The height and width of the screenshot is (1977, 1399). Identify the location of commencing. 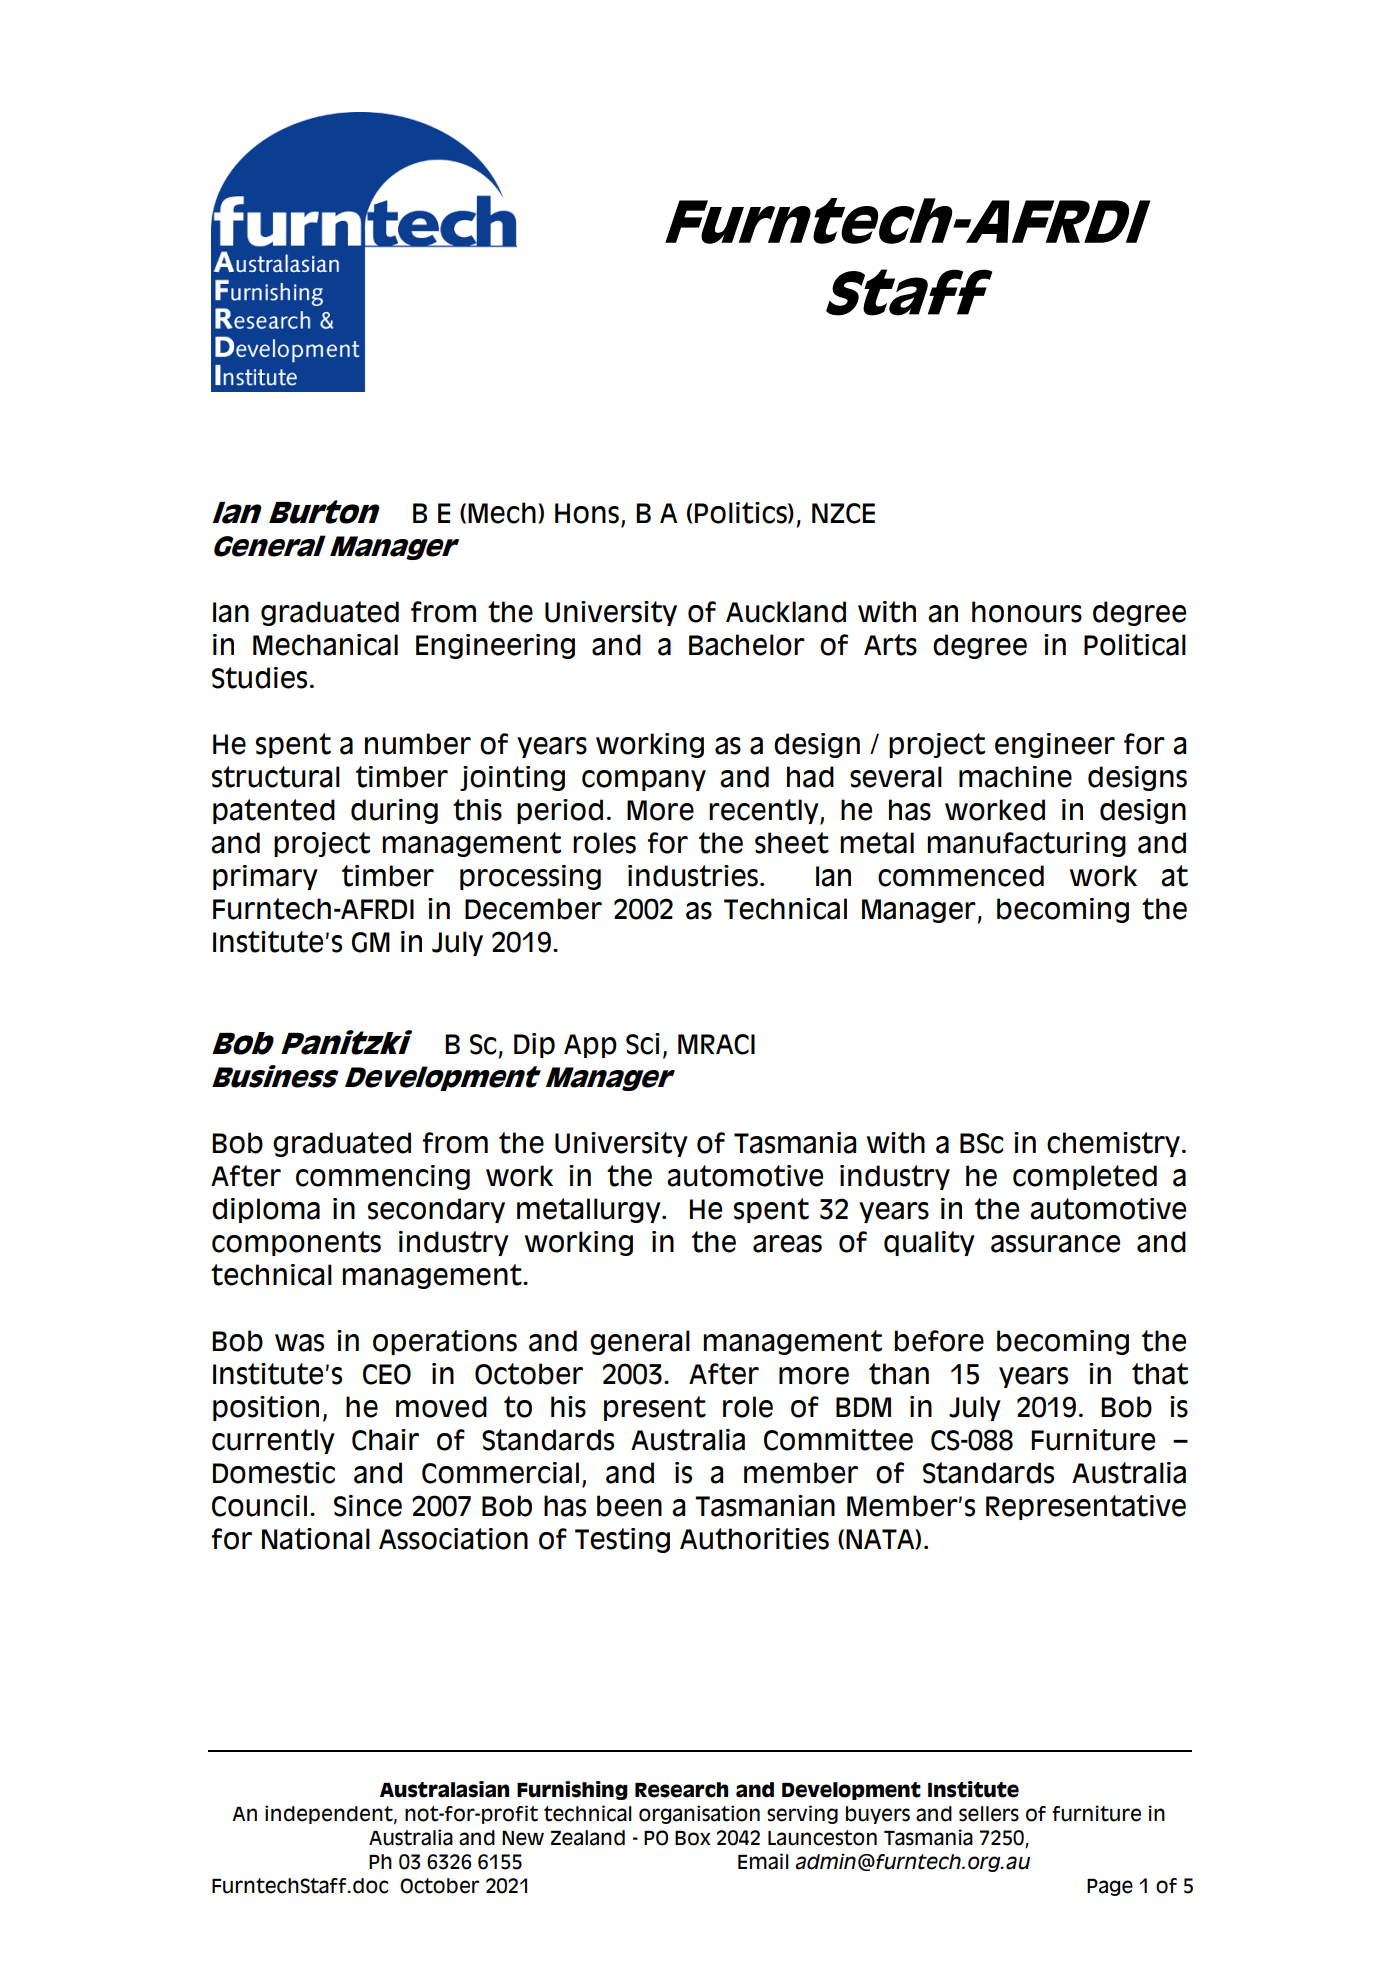
(383, 1177).
